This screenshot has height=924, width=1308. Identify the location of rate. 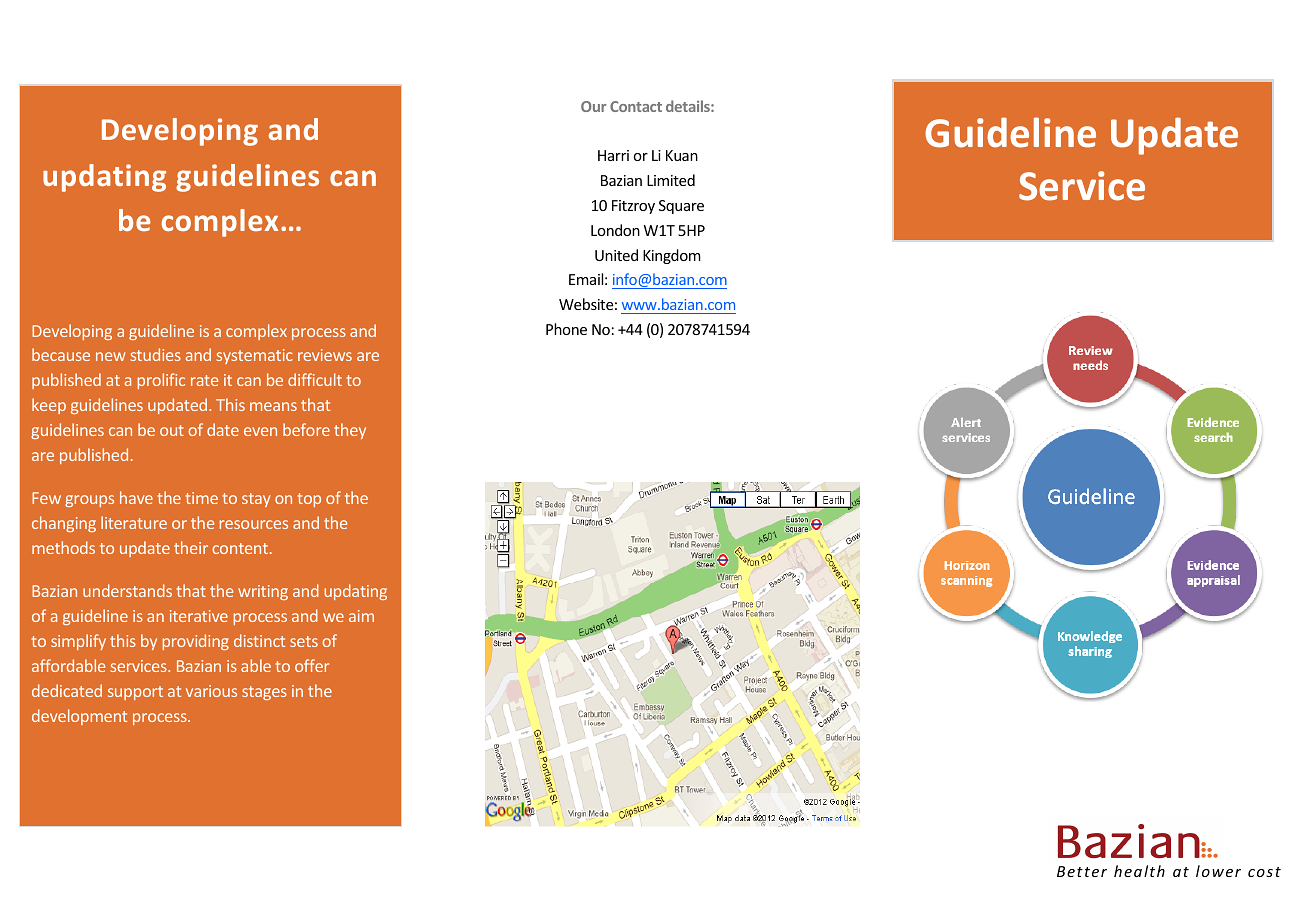
(204, 380).
